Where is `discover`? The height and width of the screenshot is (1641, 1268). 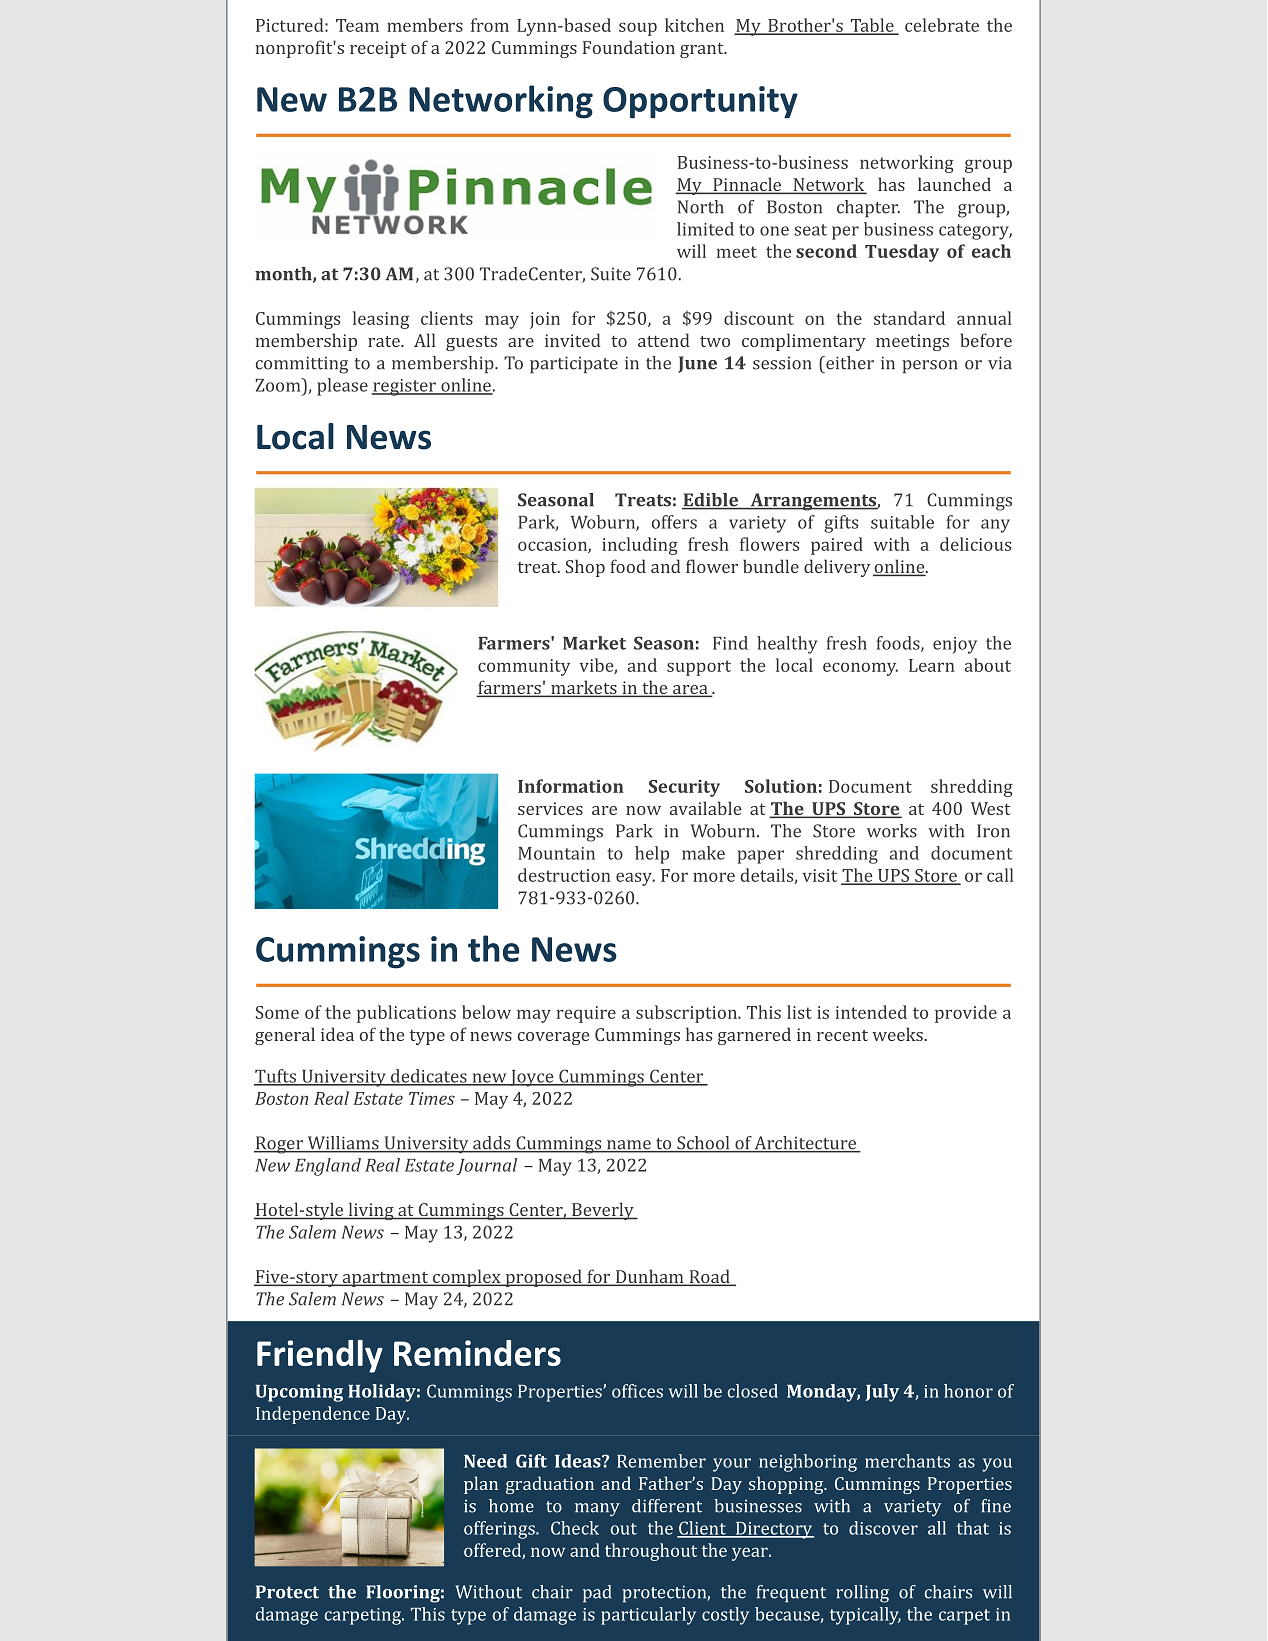 discover is located at coordinates (883, 1528).
